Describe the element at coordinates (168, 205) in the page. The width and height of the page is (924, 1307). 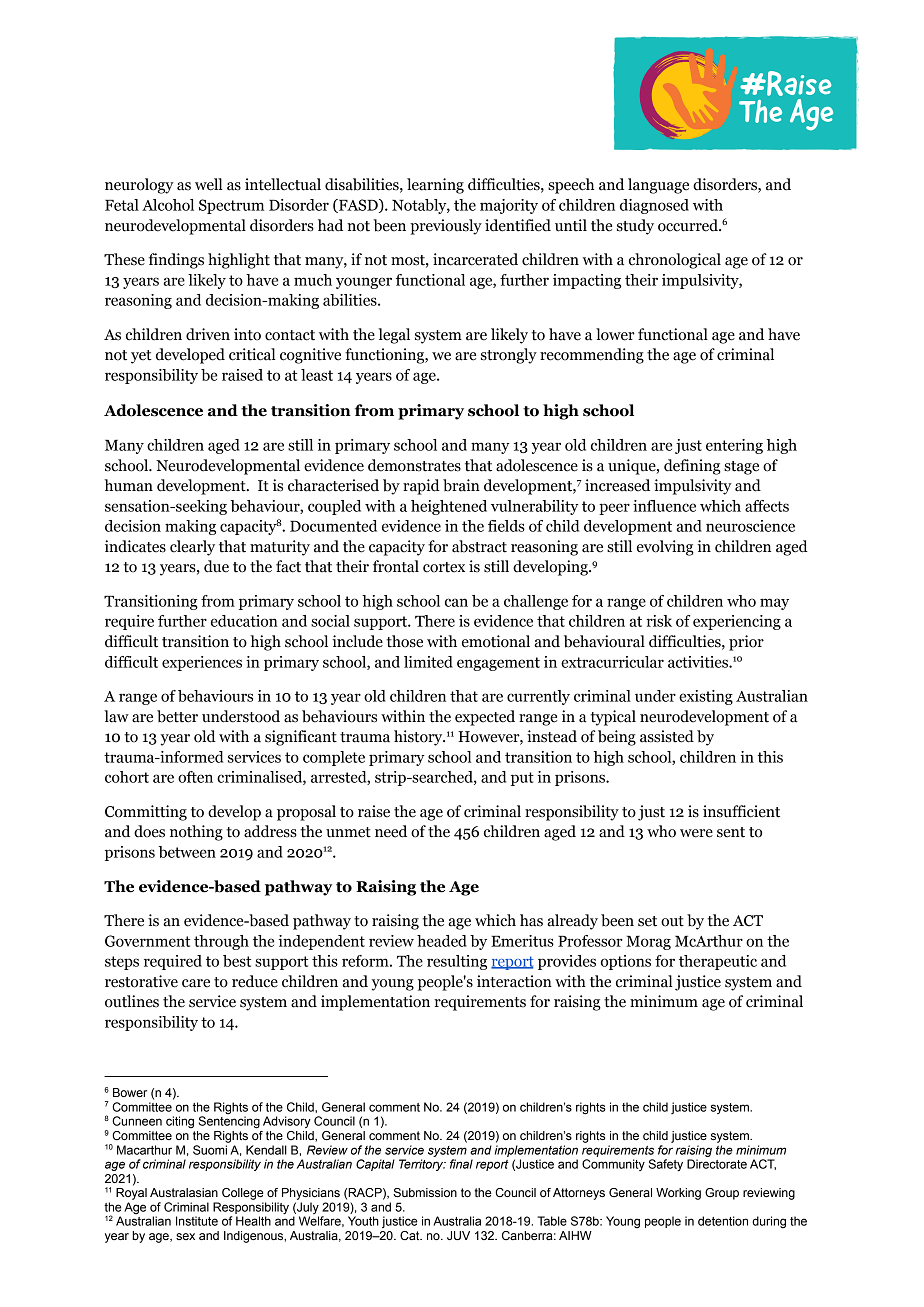
I see `Alcohol` at that location.
